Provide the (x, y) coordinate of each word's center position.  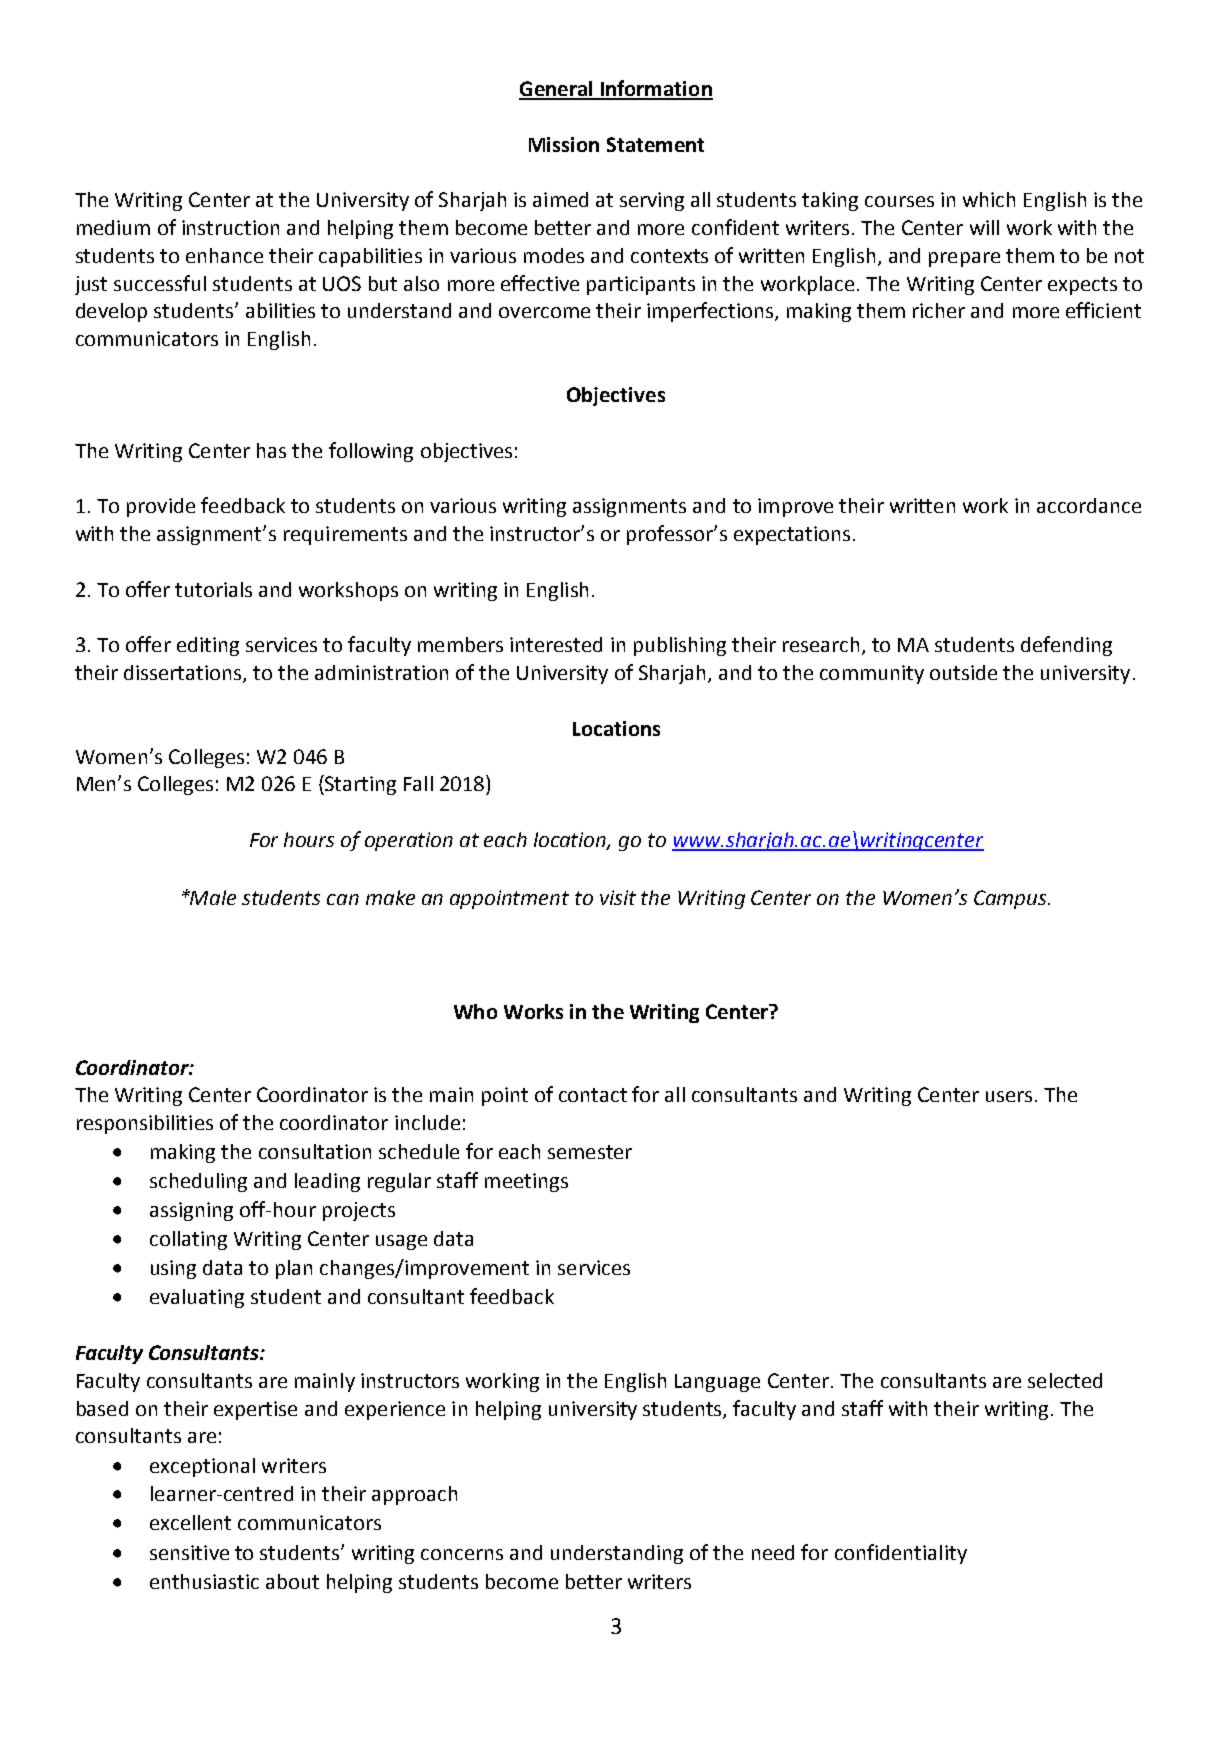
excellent (190, 1522)
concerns (462, 1554)
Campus (1011, 899)
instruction (230, 227)
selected (1065, 1380)
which (989, 199)
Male (212, 897)
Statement (655, 144)
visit (618, 897)
